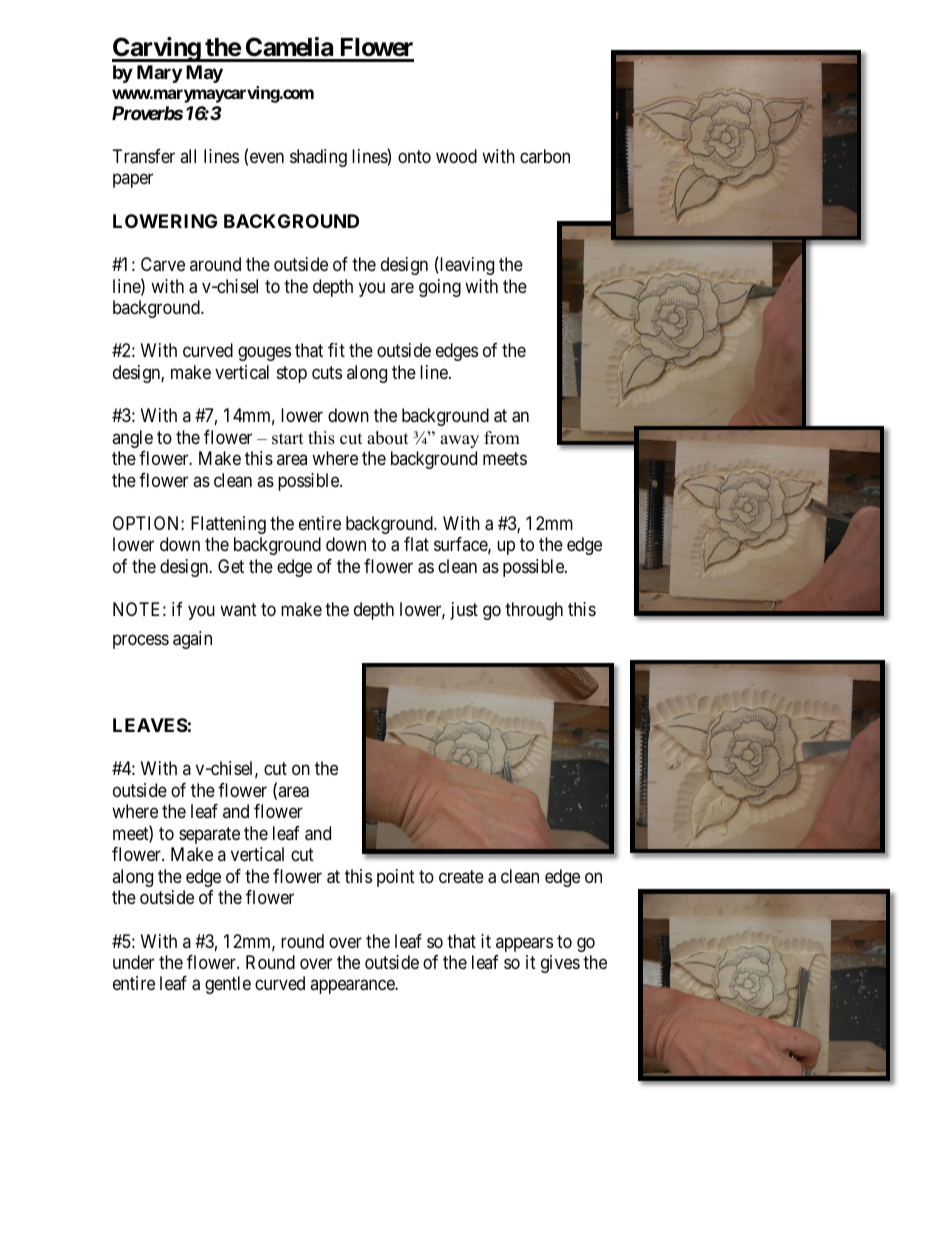 The width and height of the image is (952, 1233). Describe the element at coordinates (466, 265) in the image. I see `leaving` at that location.
